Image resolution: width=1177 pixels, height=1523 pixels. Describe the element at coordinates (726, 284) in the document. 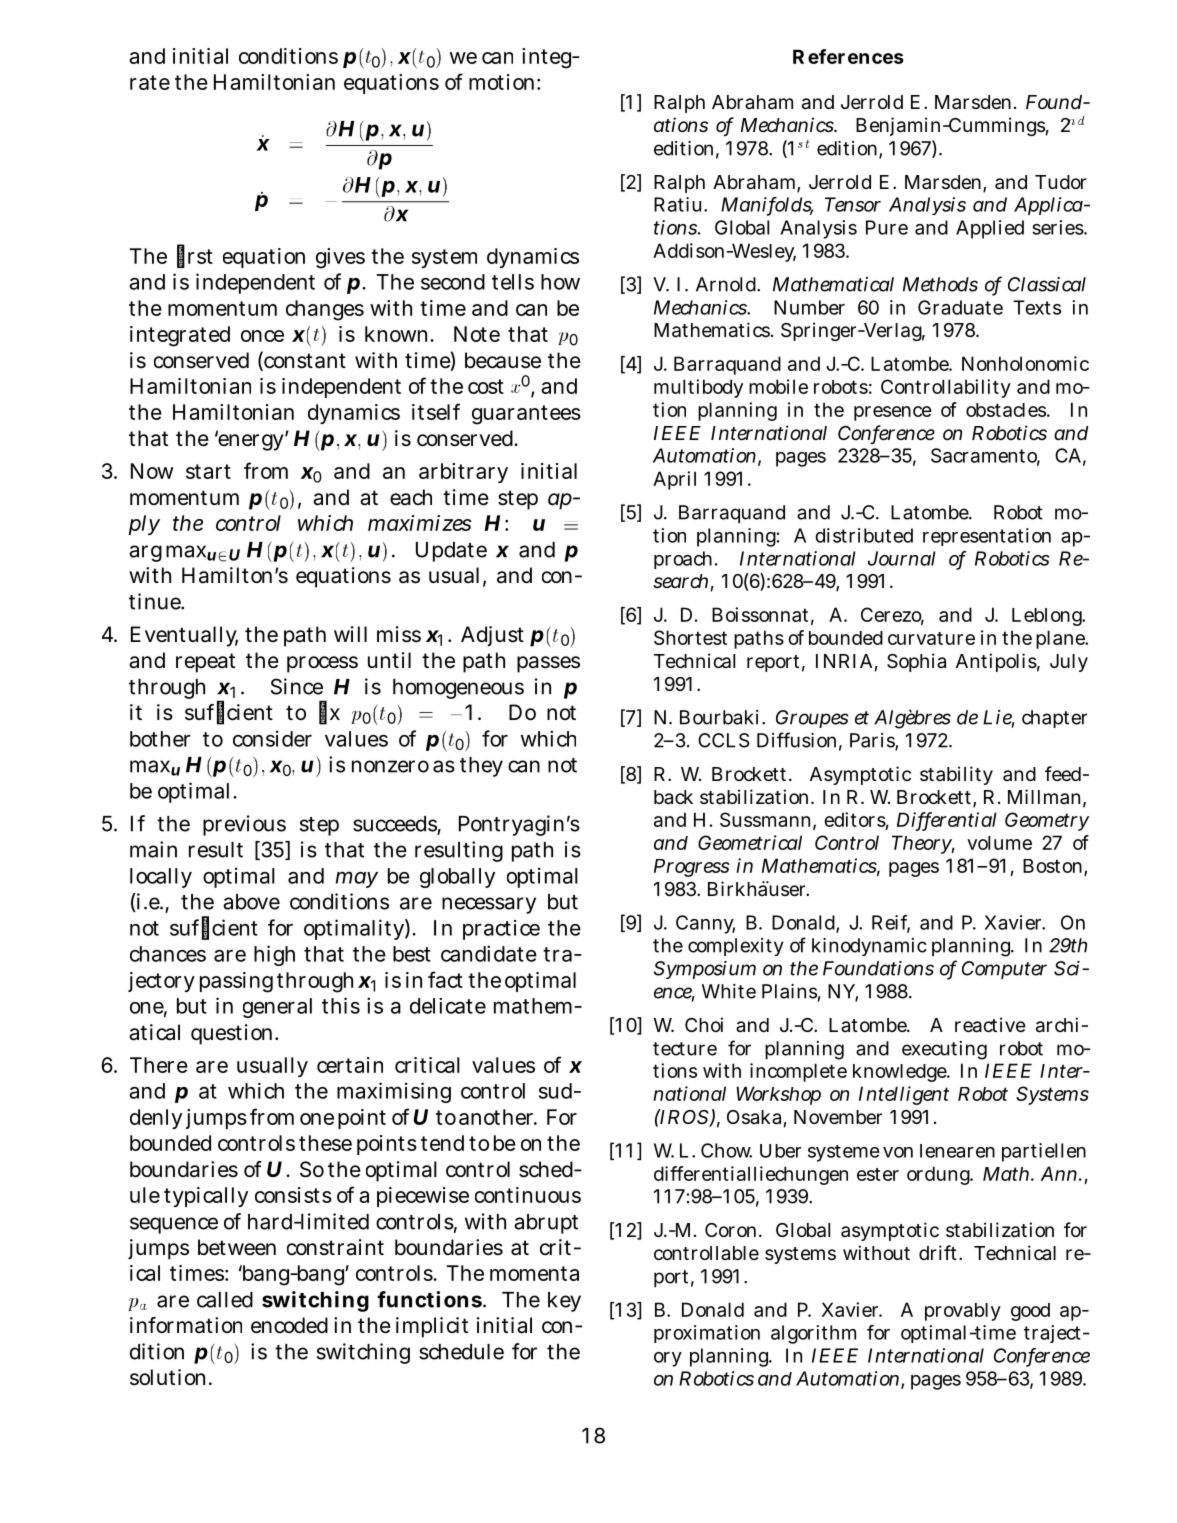

I see `Arnold` at that location.
